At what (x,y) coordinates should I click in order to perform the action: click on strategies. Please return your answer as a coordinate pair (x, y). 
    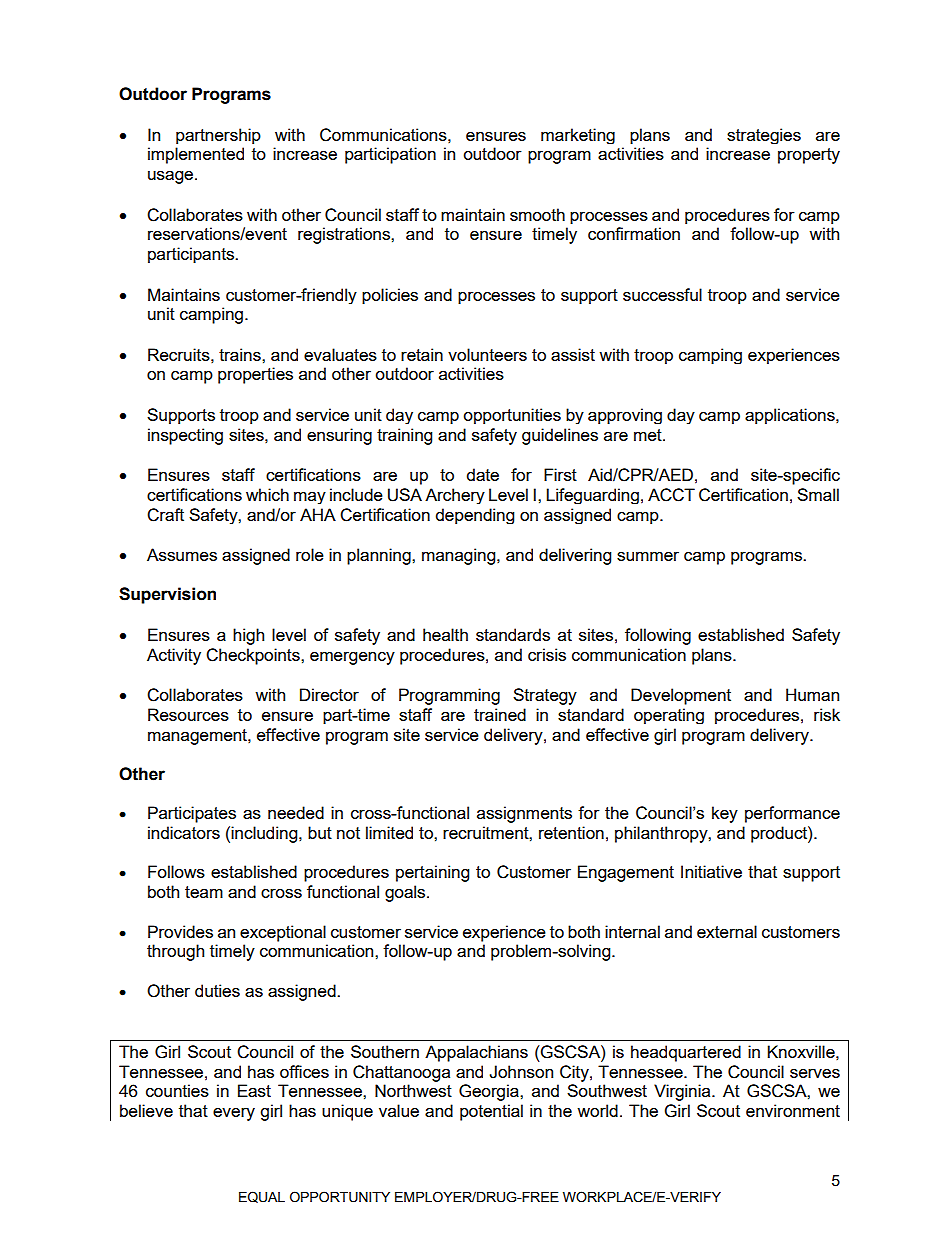
    Looking at the image, I should click on (764, 136).
